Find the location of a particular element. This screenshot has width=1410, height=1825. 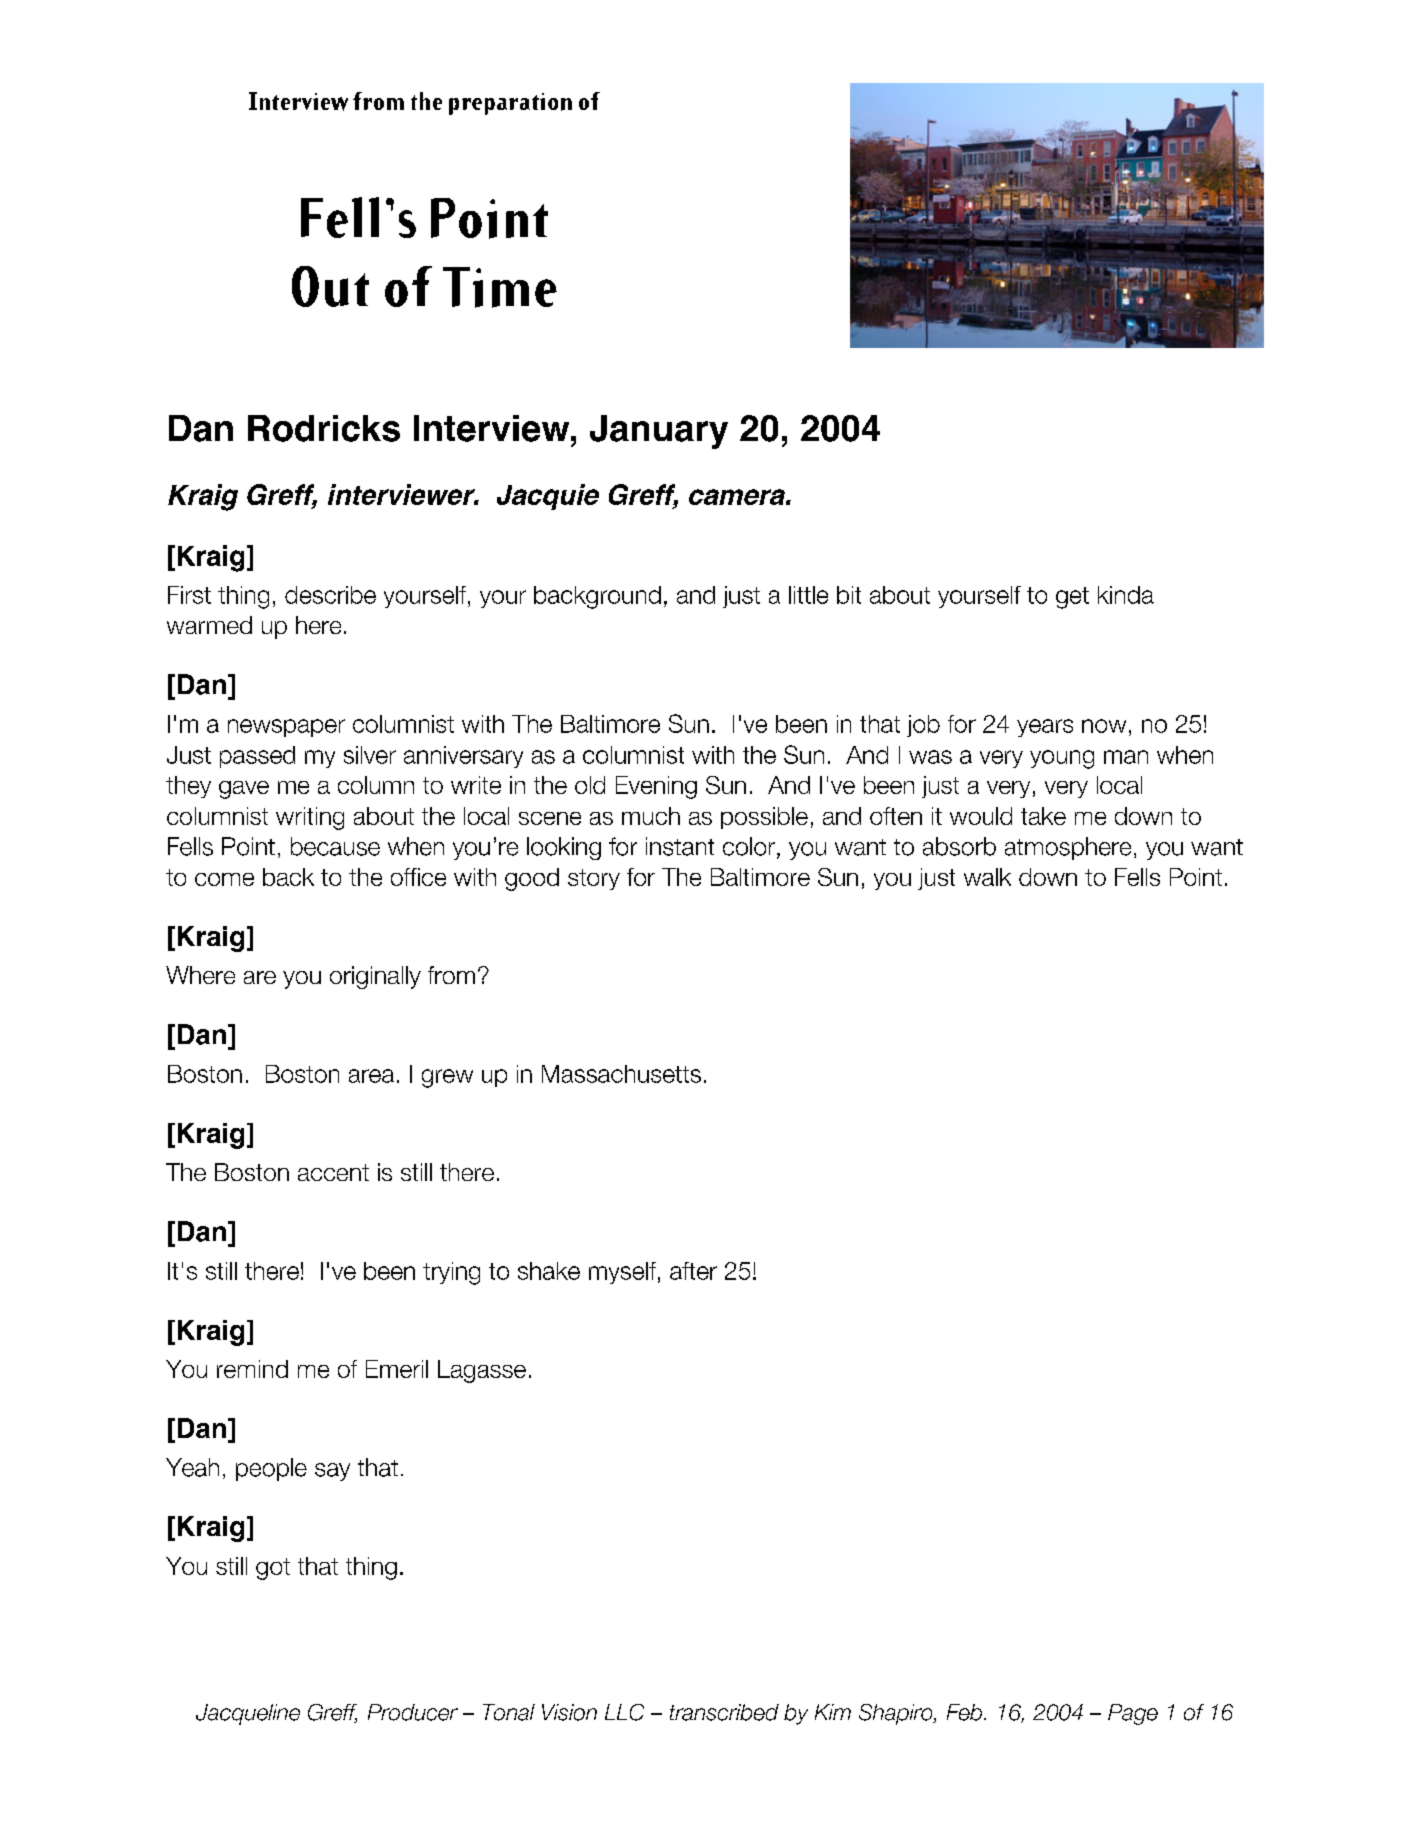

because is located at coordinates (335, 846).
